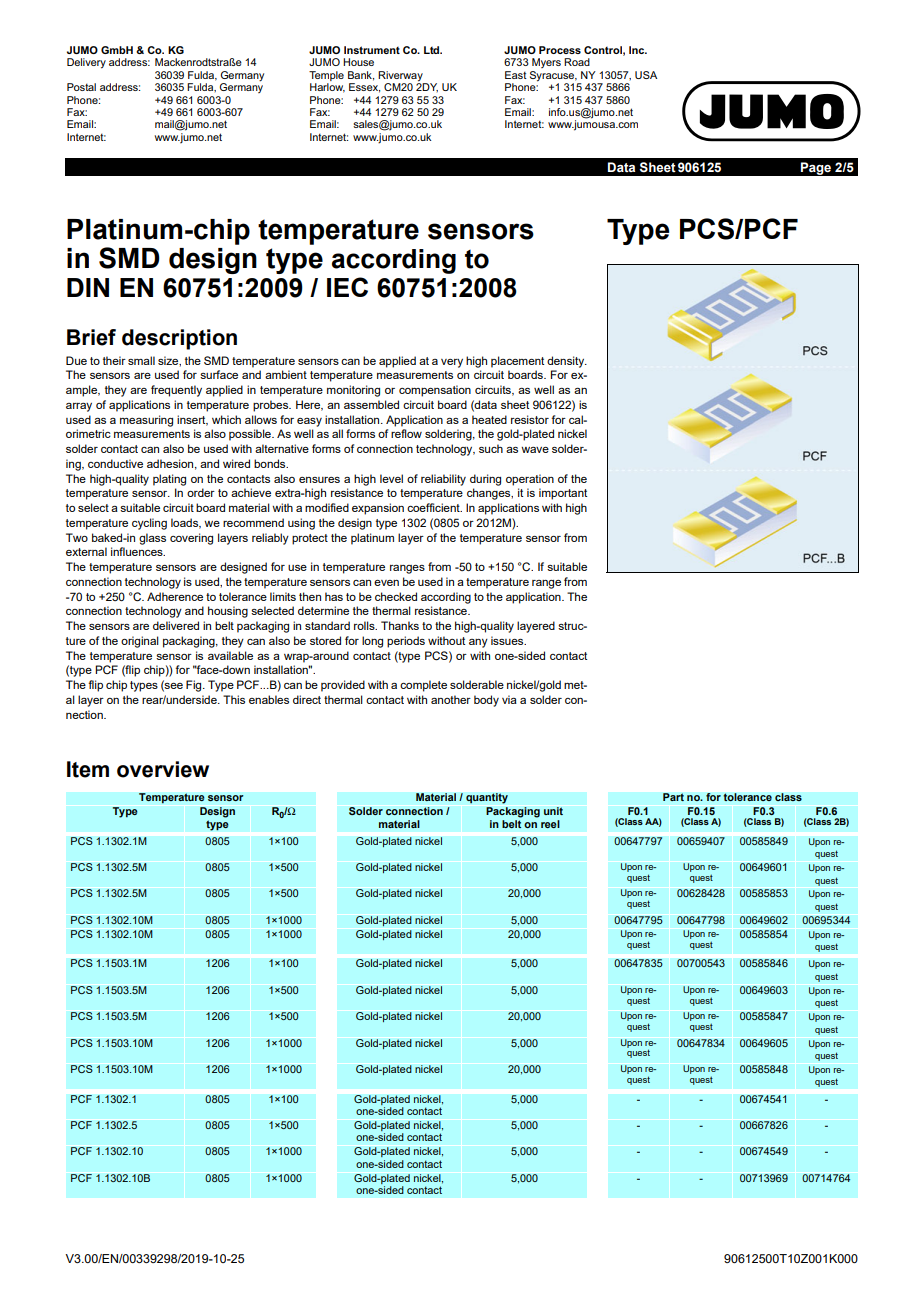 The image size is (924, 1308). Describe the element at coordinates (487, 798) in the screenshot. I see `quantity` at that location.
